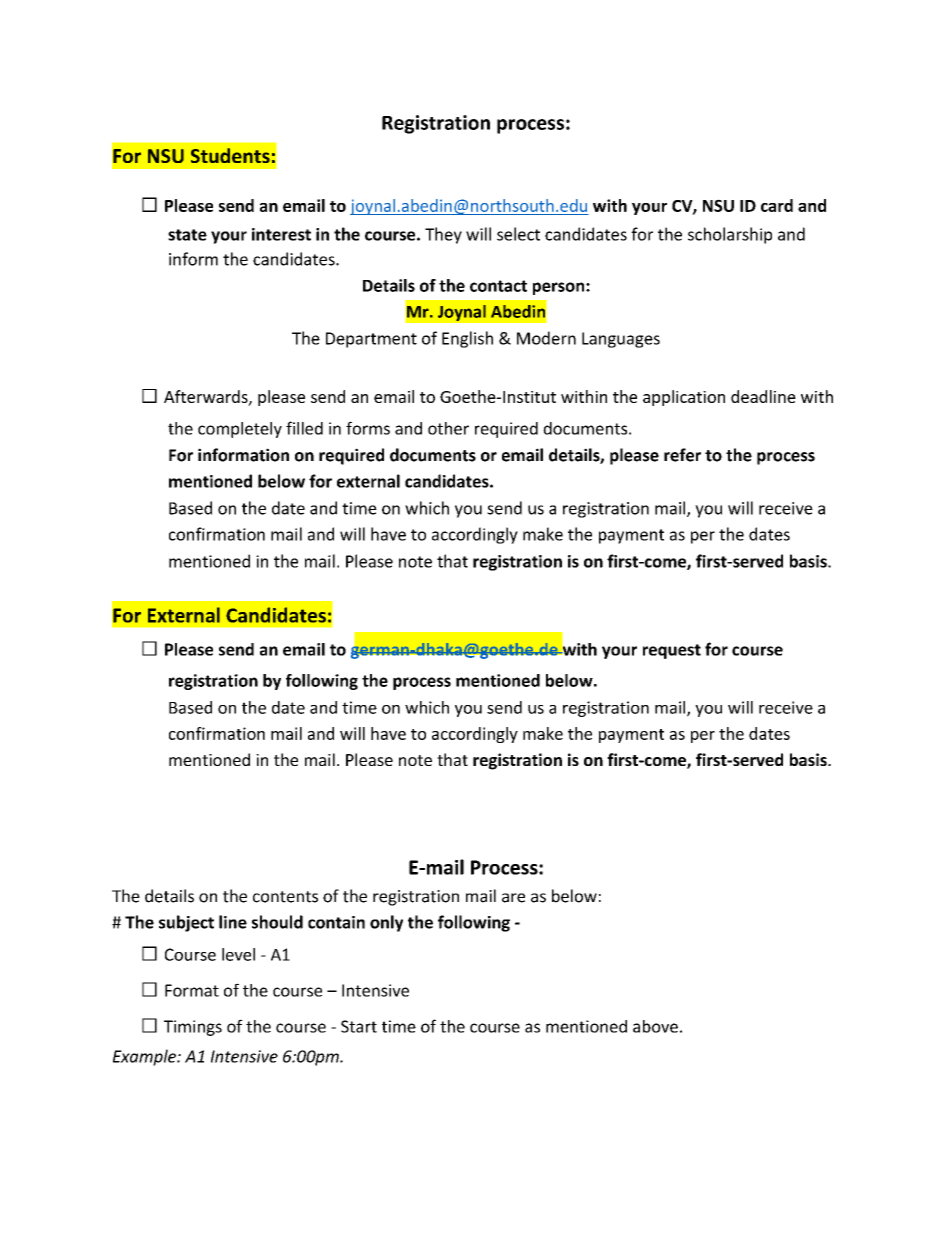 Image resolution: width=952 pixels, height=1233 pixels. I want to click on subject, so click(186, 923).
